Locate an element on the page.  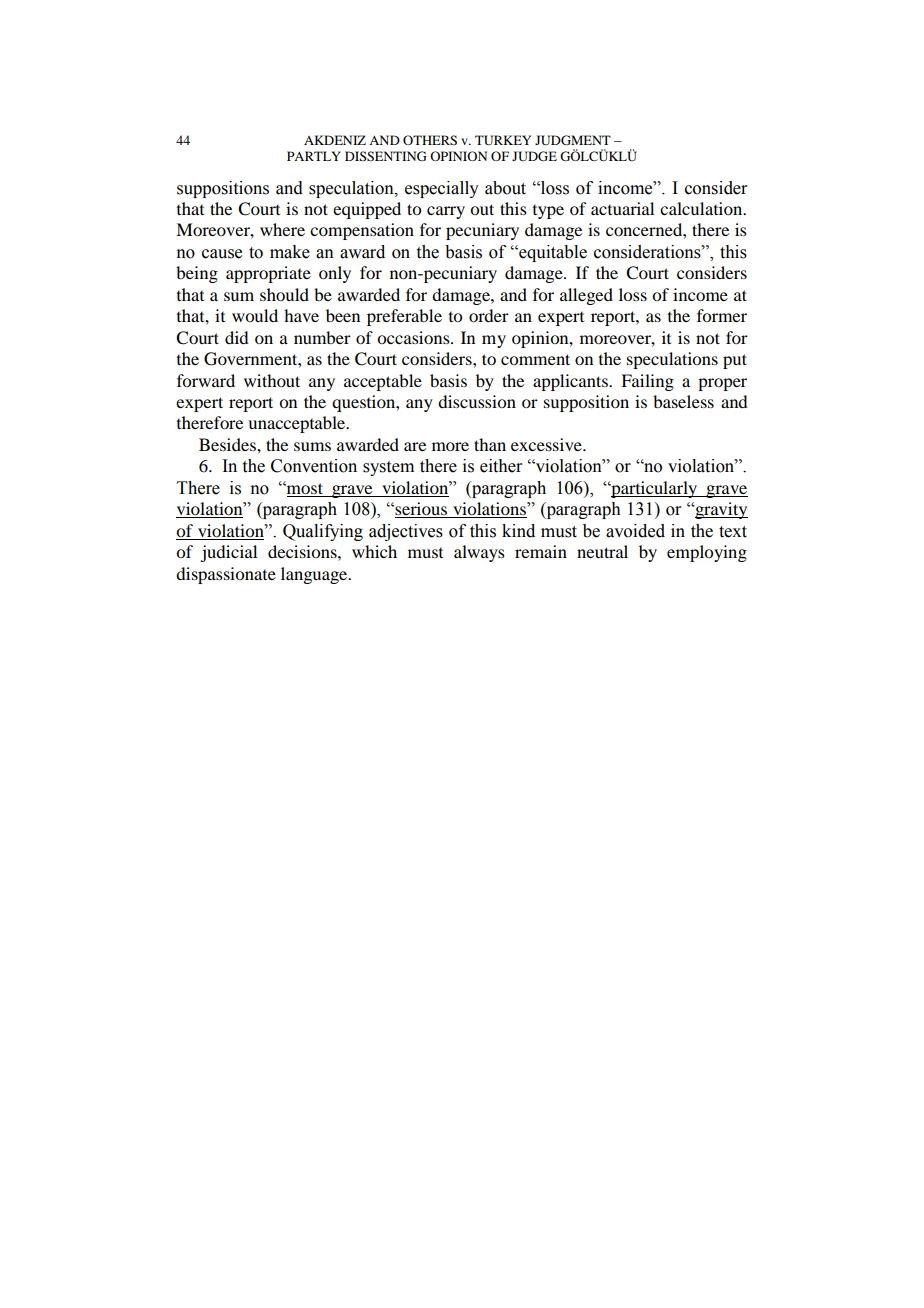
employing is located at coordinates (707, 553).
